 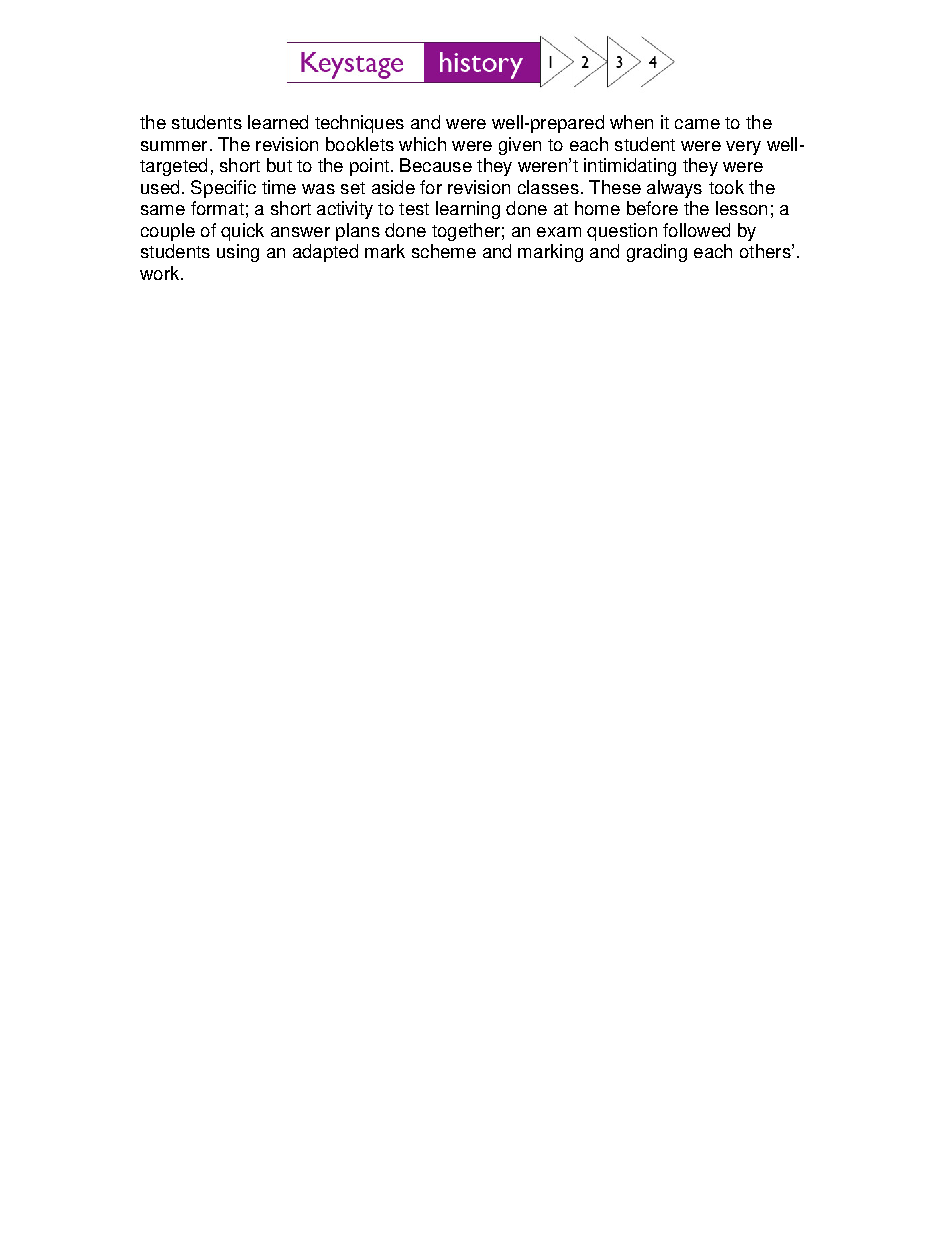 What do you see at coordinates (278, 122) in the screenshot?
I see `learned` at bounding box center [278, 122].
